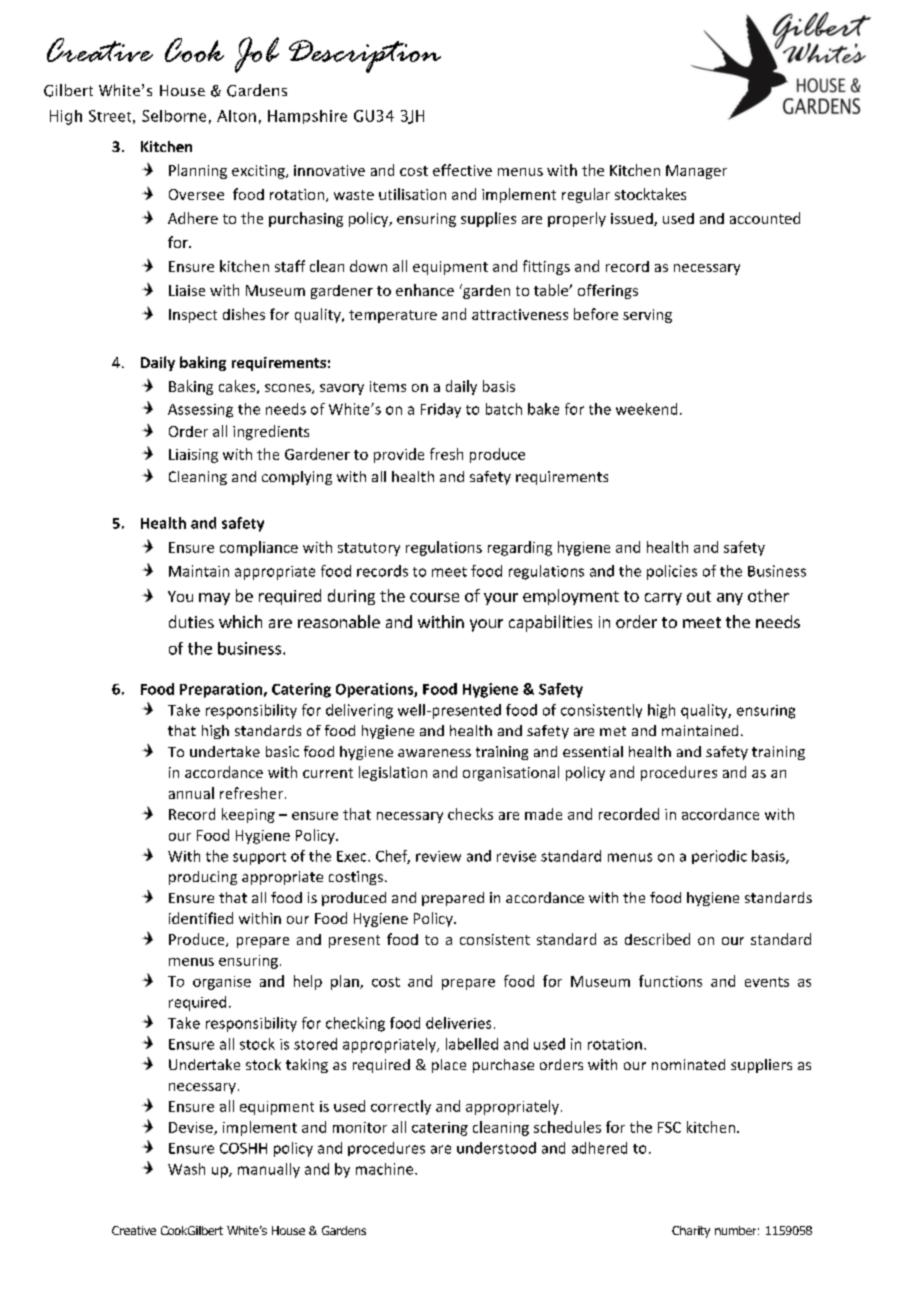 The width and height of the page is (924, 1308). What do you see at coordinates (269, 1170) in the page?
I see `manually` at bounding box center [269, 1170].
